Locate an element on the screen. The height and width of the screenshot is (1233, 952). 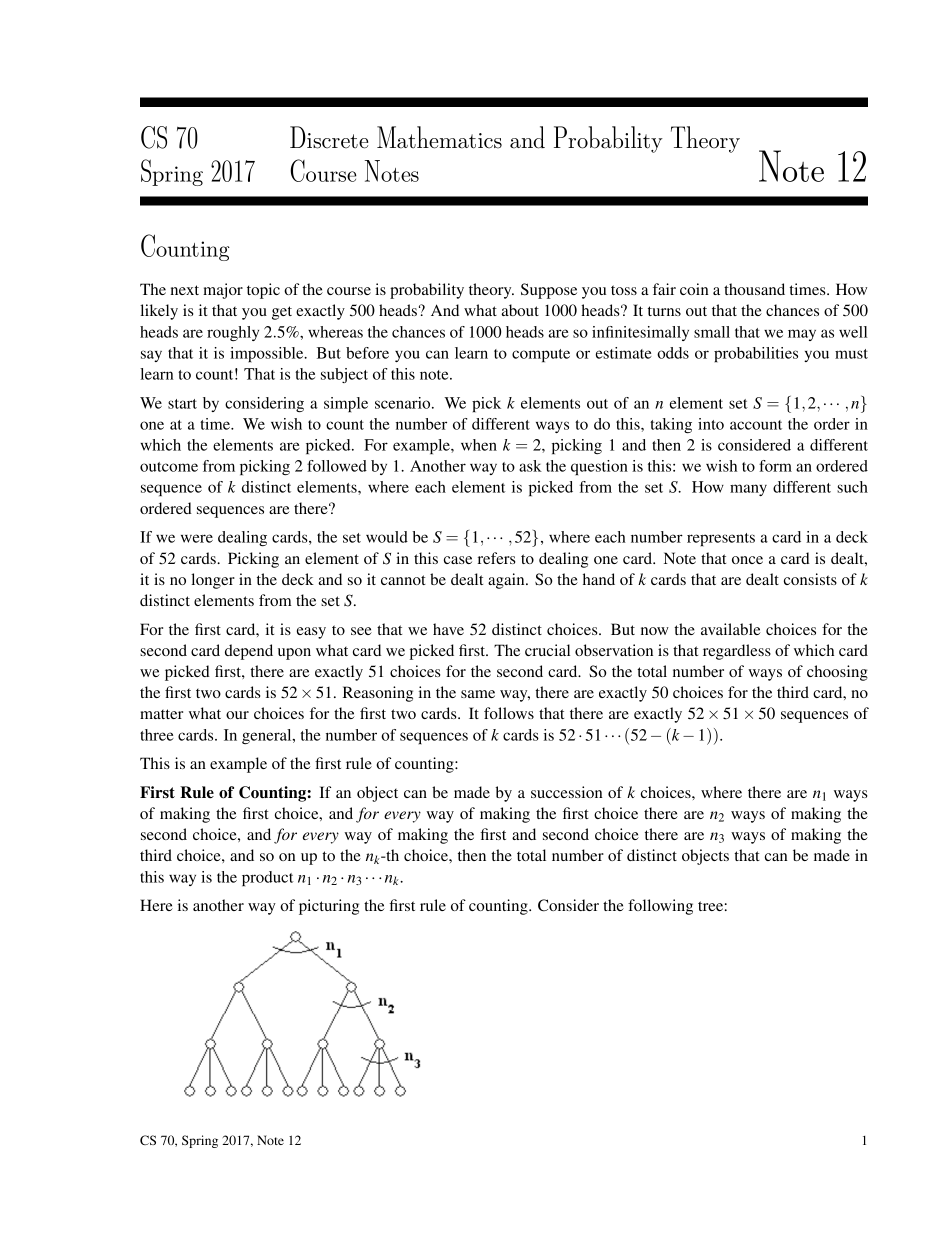
into is located at coordinates (711, 424).
